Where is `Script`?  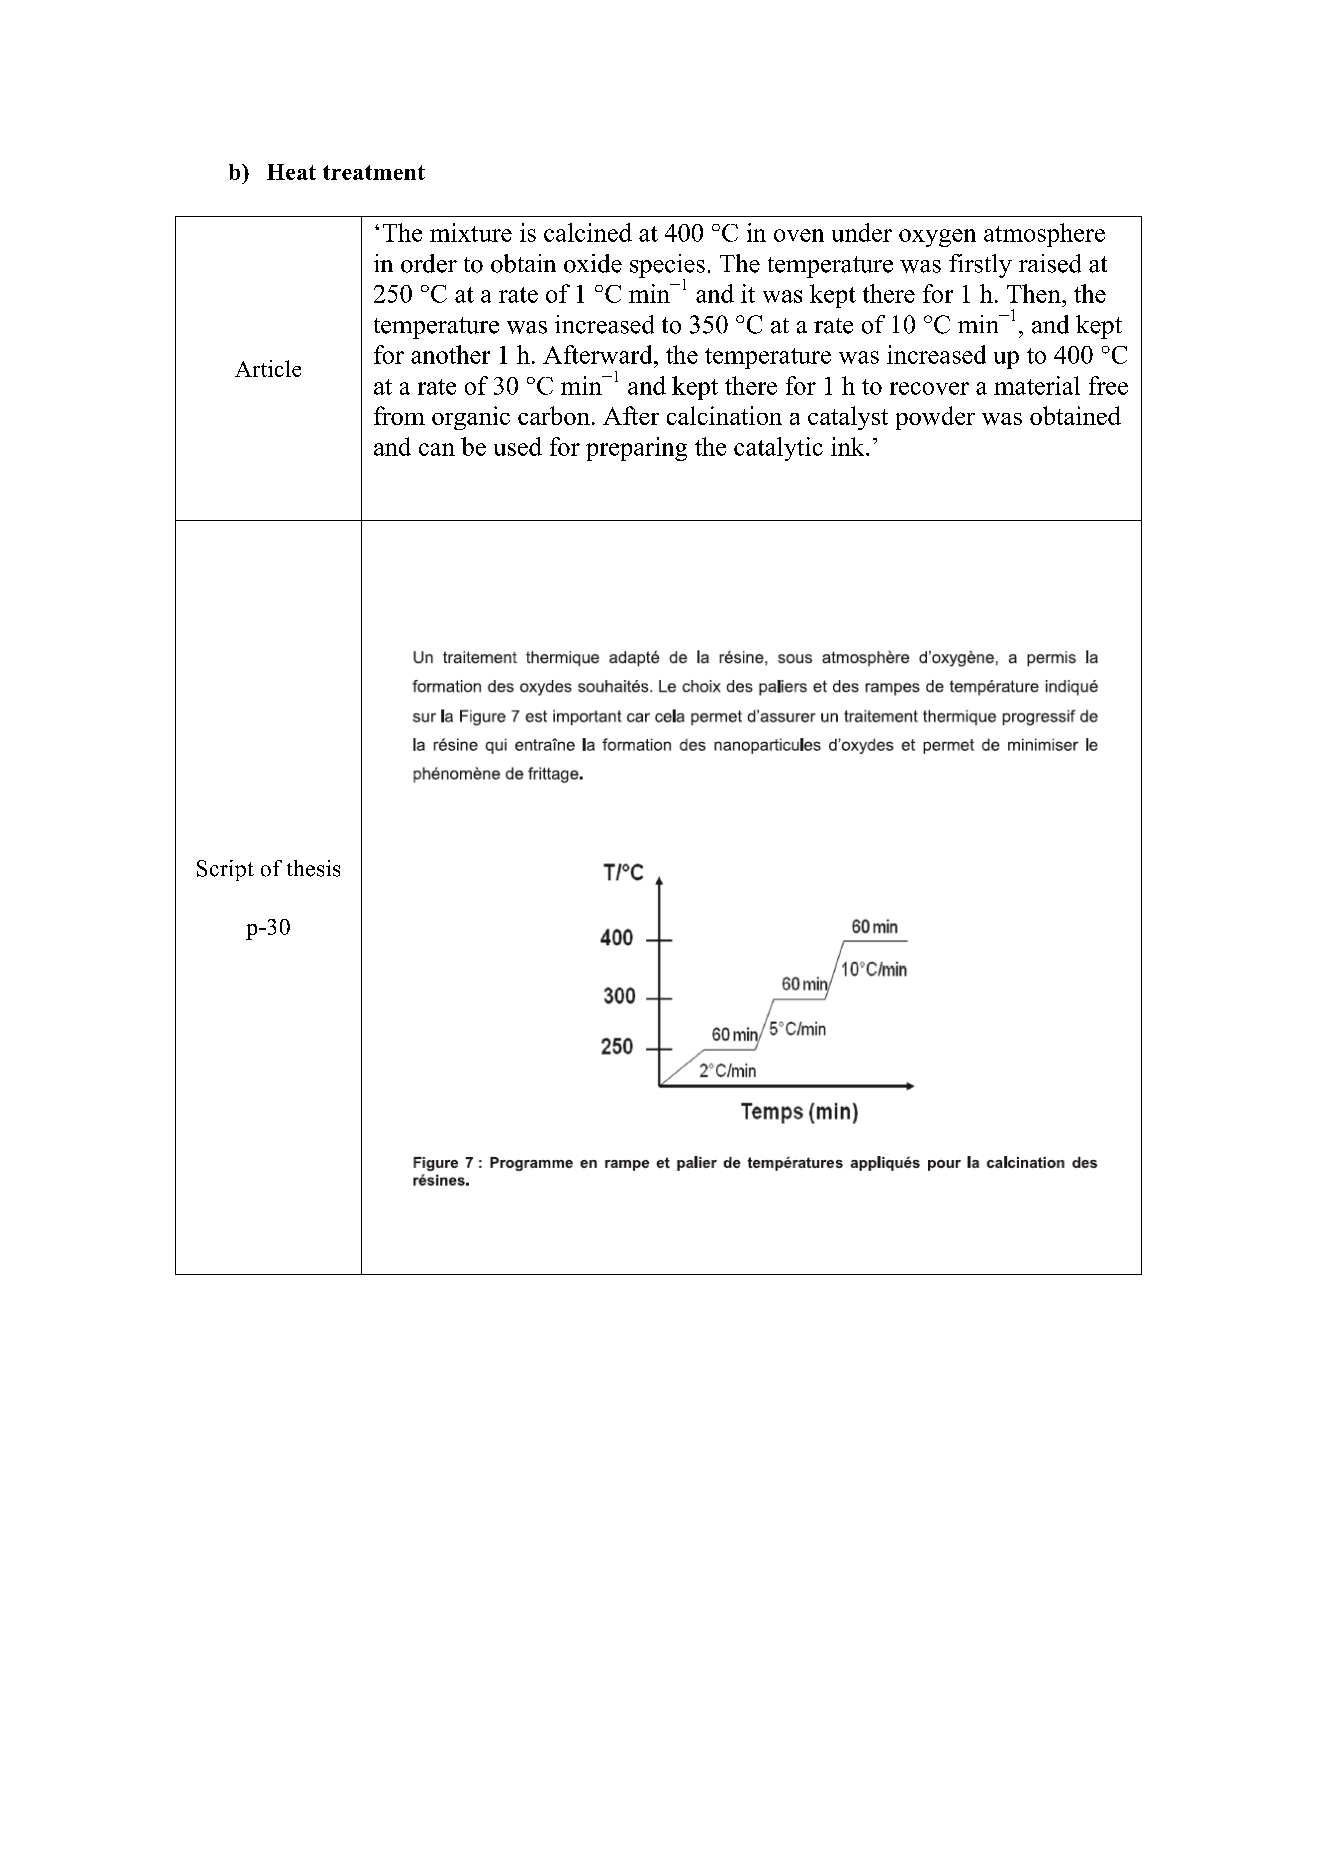 Script is located at coordinates (225, 870).
